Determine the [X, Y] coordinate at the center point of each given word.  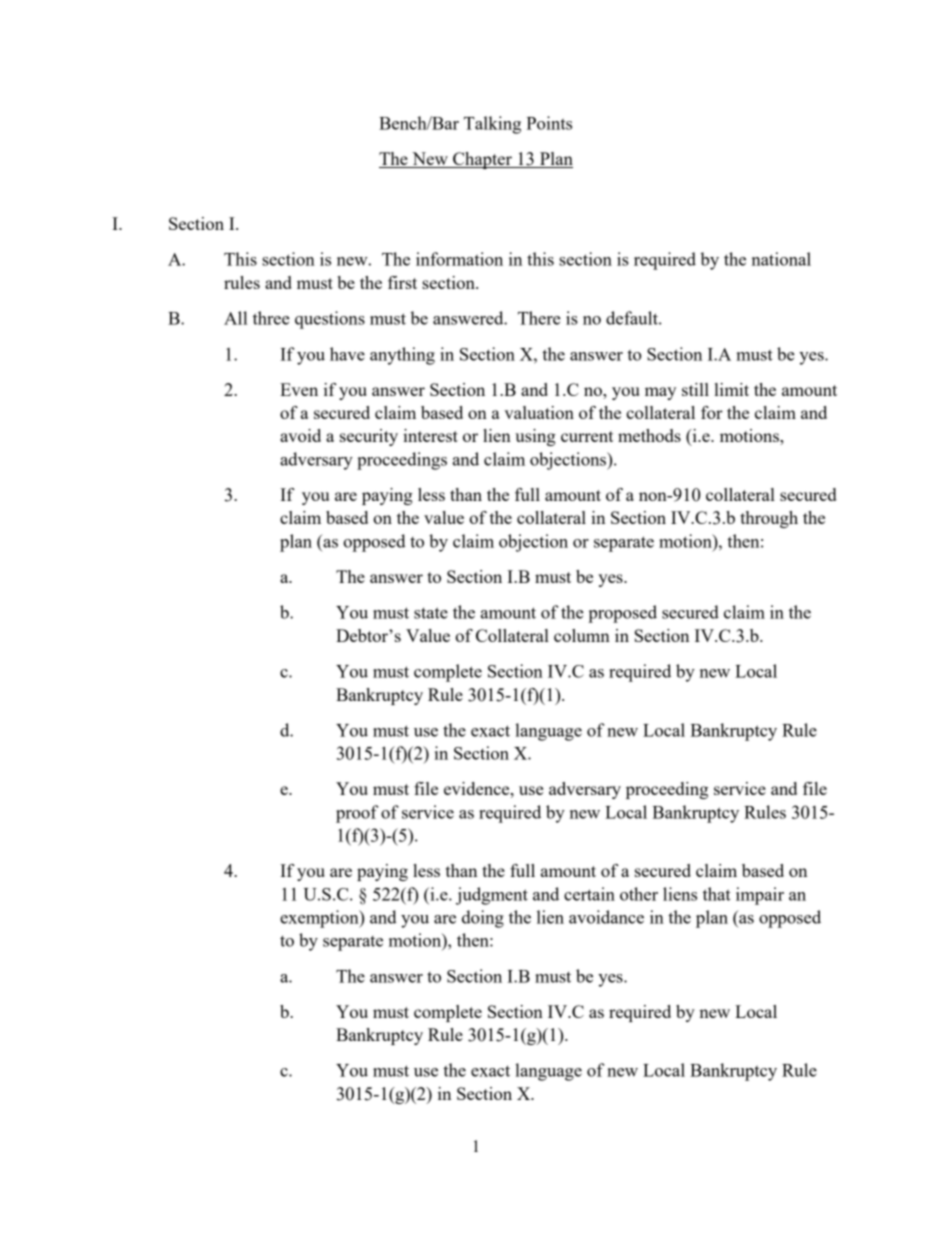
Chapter [482, 160]
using [535, 437]
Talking [492, 125]
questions [330, 320]
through [769, 519]
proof [357, 814]
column [582, 635]
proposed [622, 614]
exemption [320, 919]
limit [732, 389]
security [369, 437]
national [781, 259]
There [539, 318]
